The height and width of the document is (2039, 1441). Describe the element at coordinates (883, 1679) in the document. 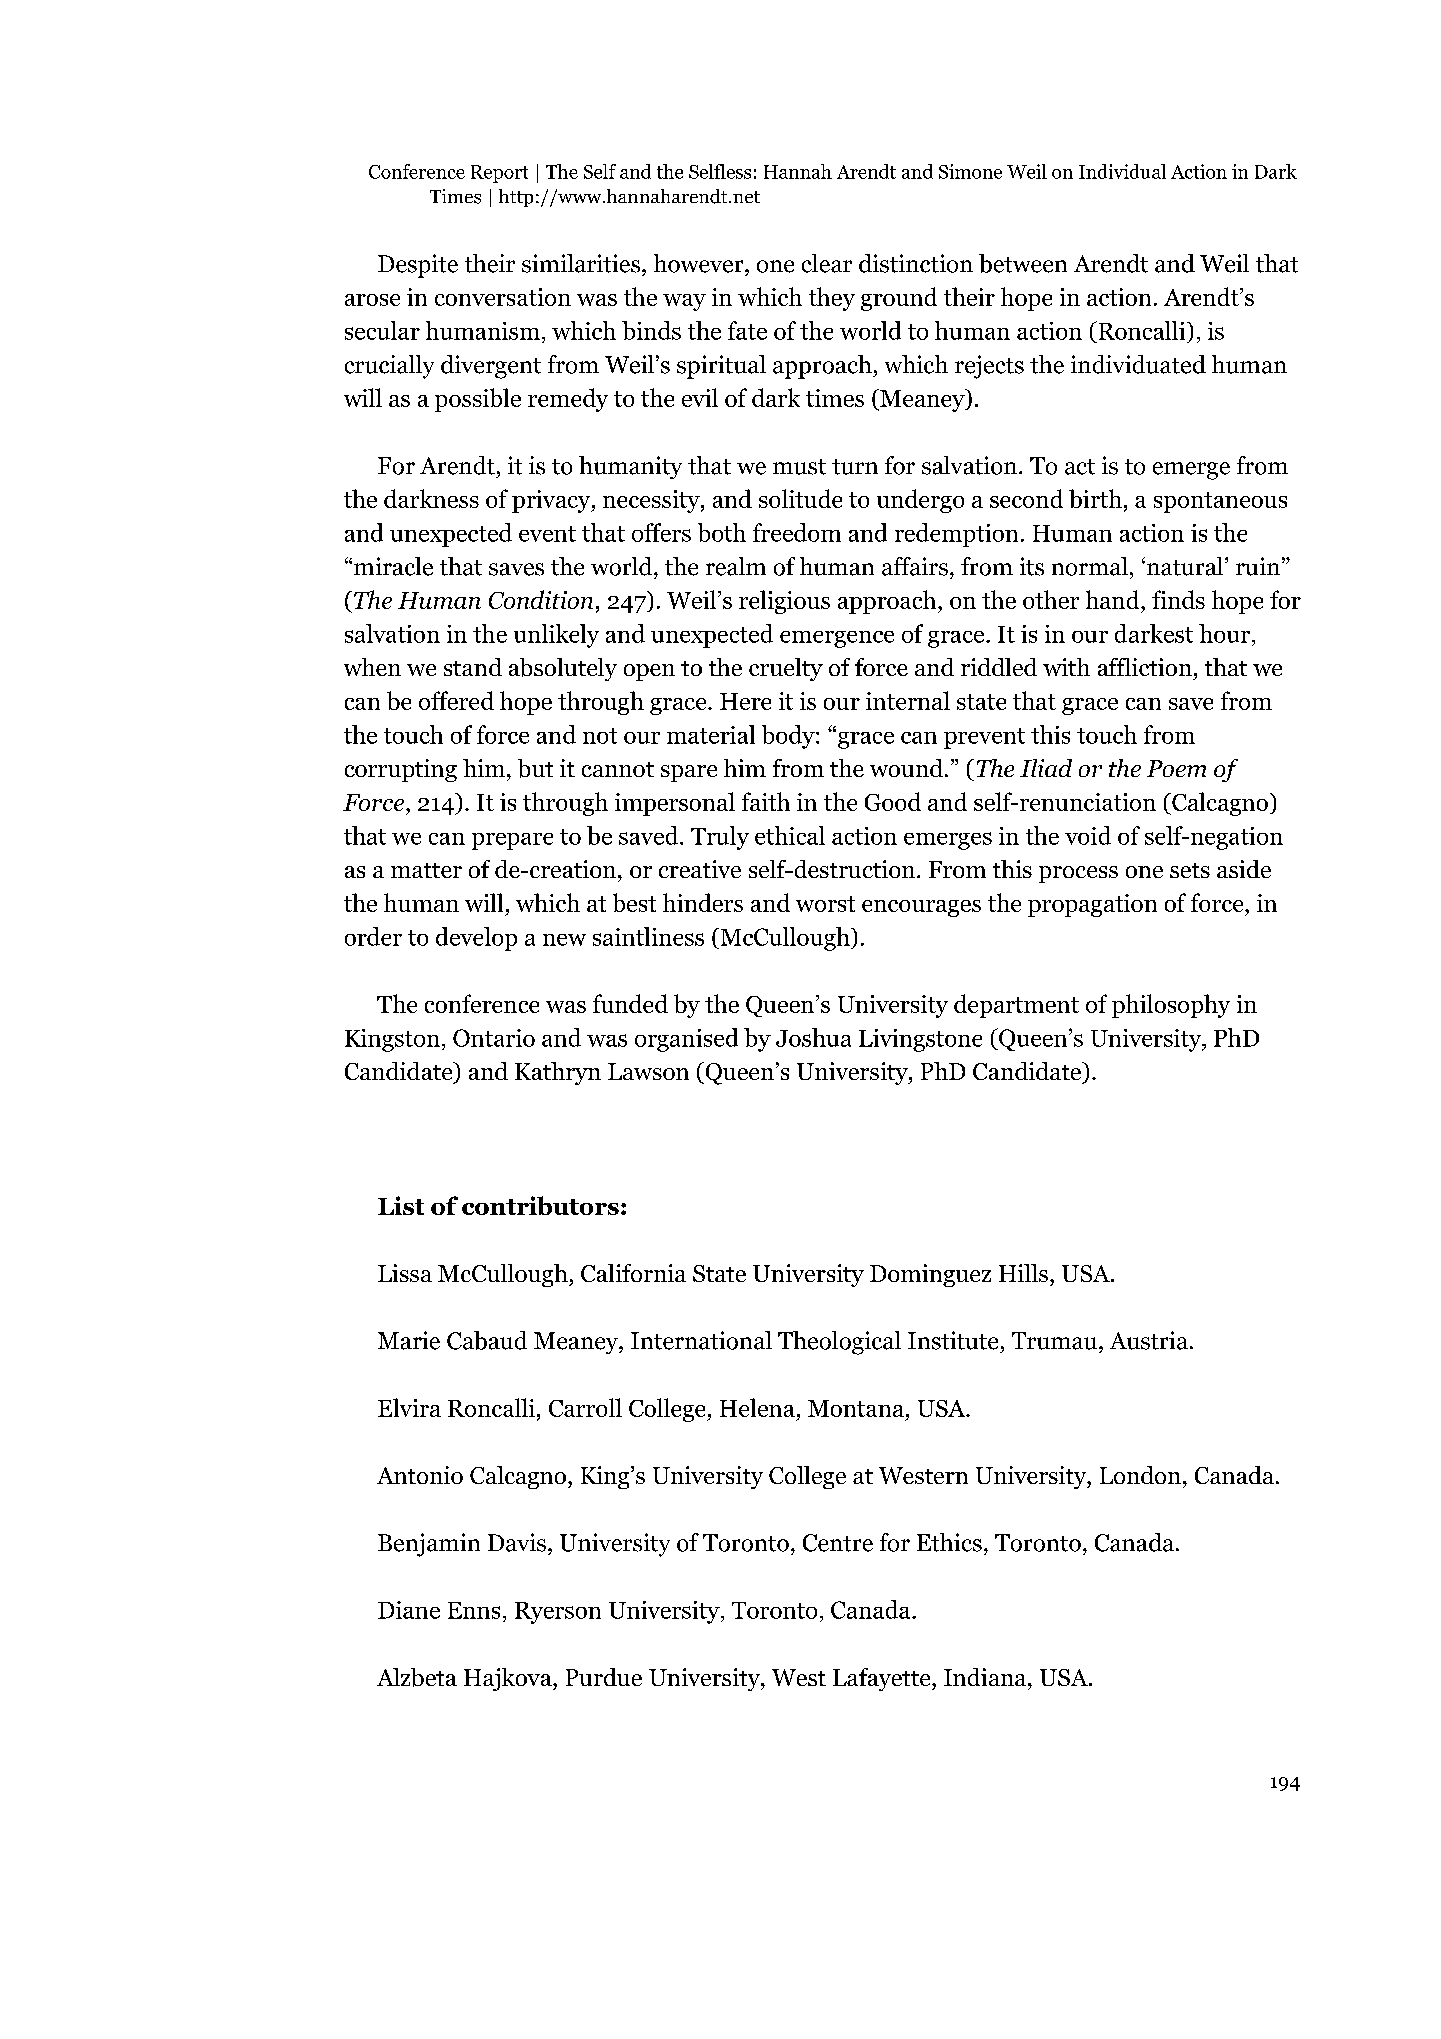

I see `Lafayette` at that location.
